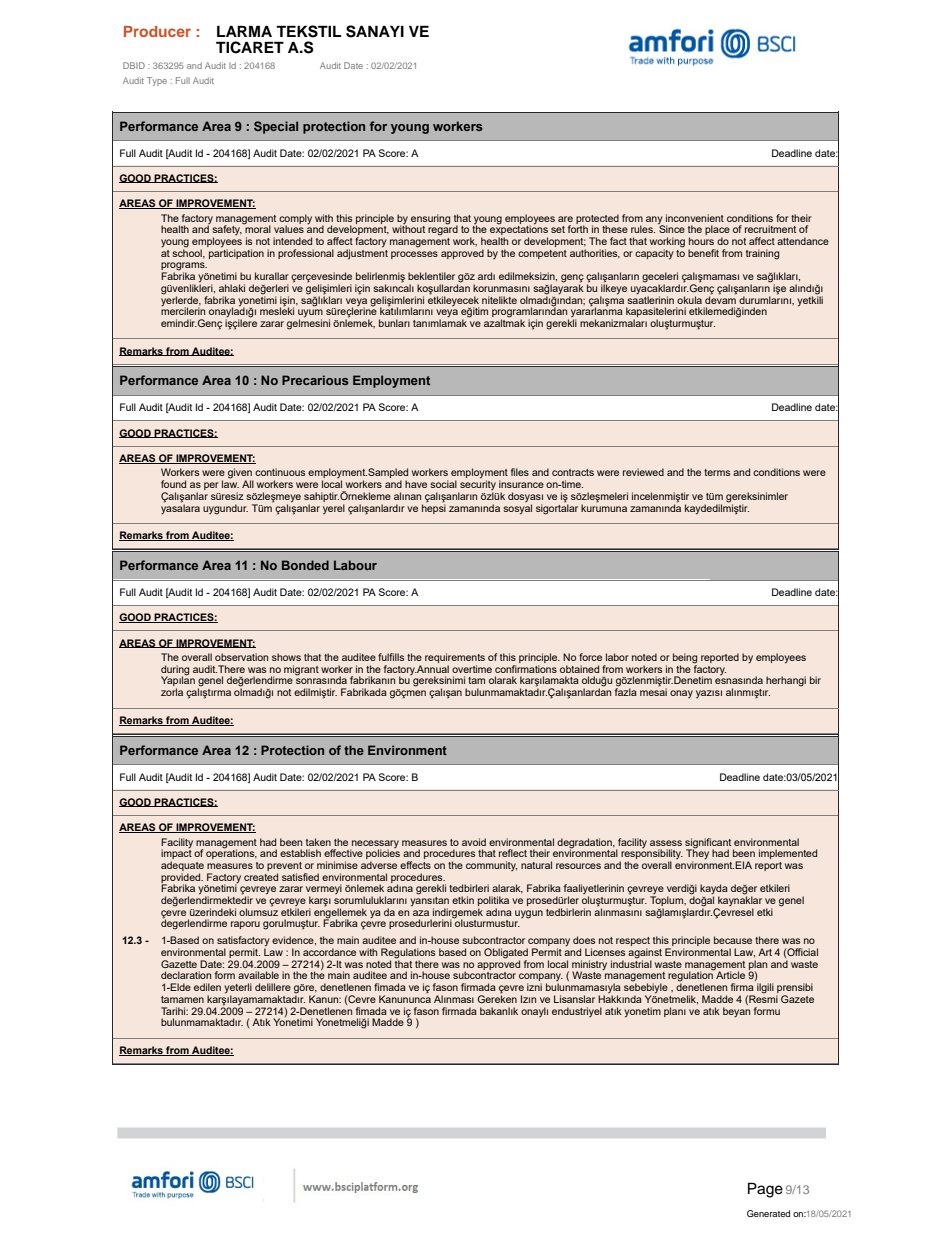 This screenshot has width=952, height=1233. I want to click on Article, so click(729, 974).
